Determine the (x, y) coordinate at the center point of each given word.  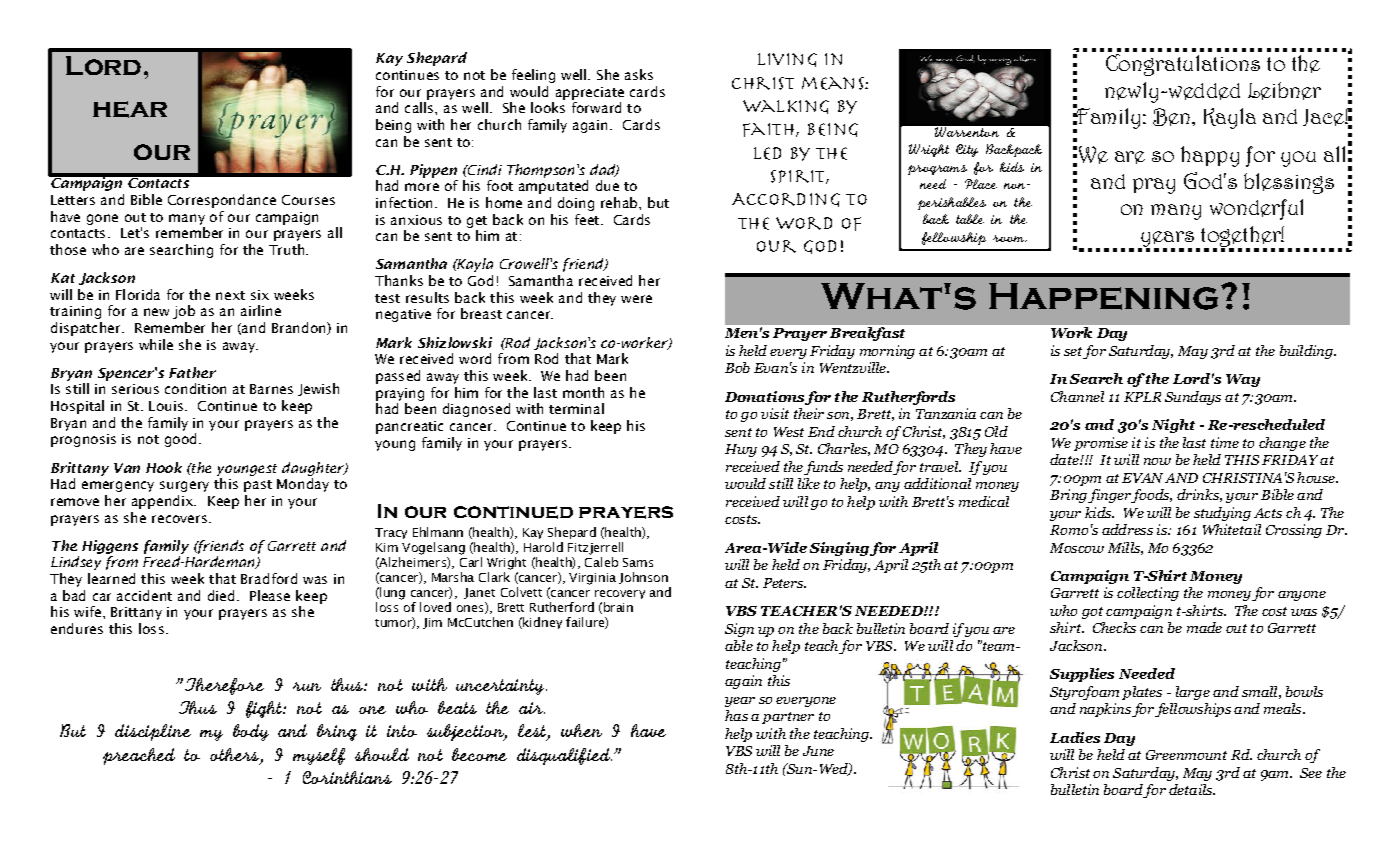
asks (639, 74)
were (636, 299)
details (1192, 789)
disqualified (564, 756)
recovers (179, 519)
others (234, 754)
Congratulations (1183, 65)
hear (130, 109)
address (1127, 529)
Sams (638, 562)
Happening (1103, 296)
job (184, 312)
